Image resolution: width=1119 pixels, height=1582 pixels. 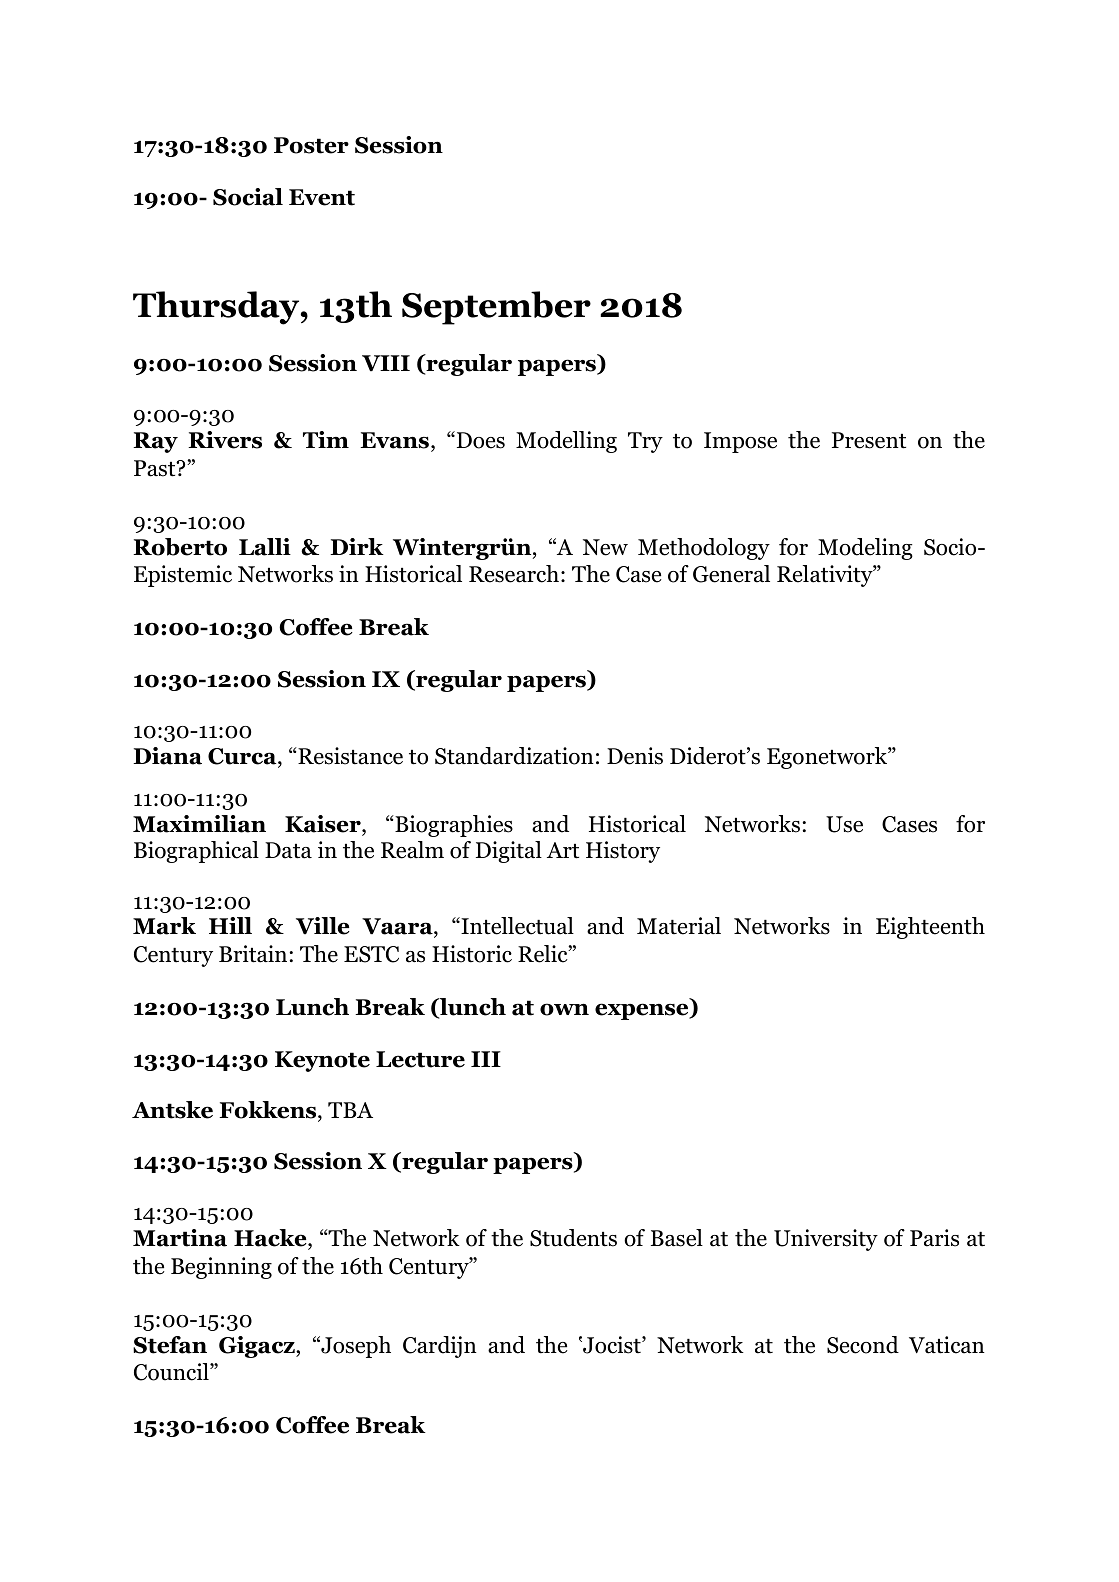 I want to click on Standardization, so click(x=514, y=756).
